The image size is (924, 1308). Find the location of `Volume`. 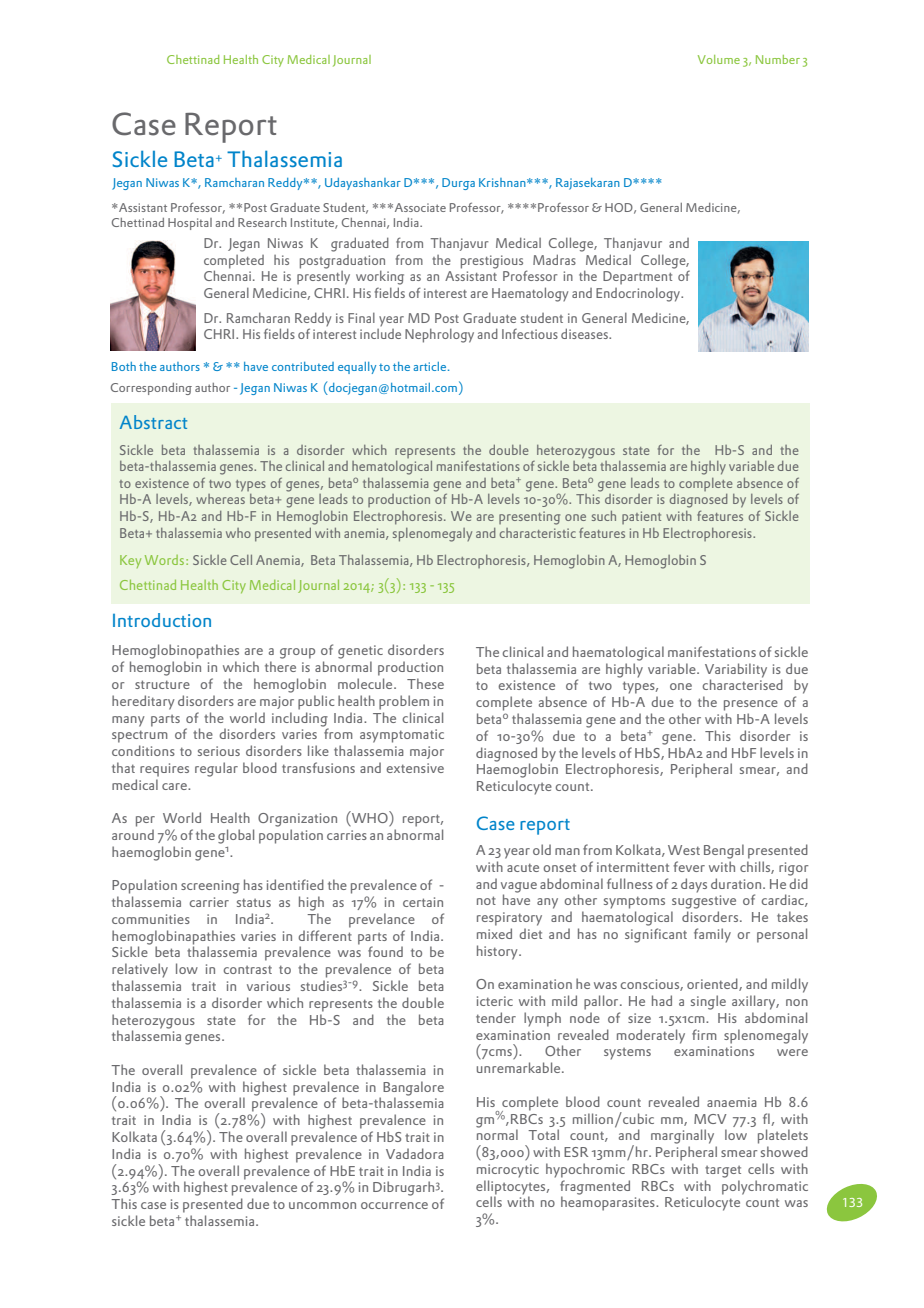

Volume is located at coordinates (719, 59).
